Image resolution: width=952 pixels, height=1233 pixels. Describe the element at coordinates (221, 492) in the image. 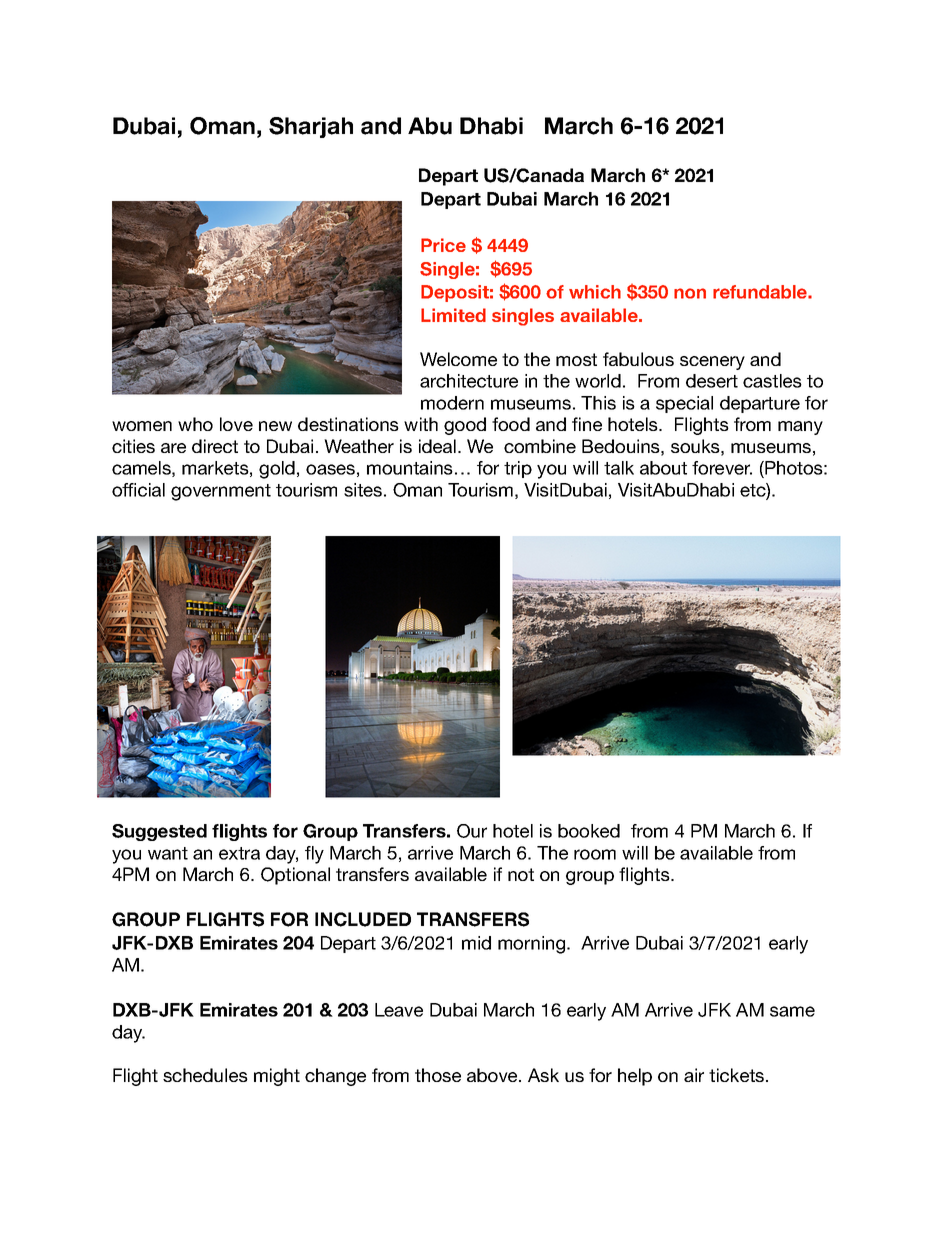

I see `government` at that location.
